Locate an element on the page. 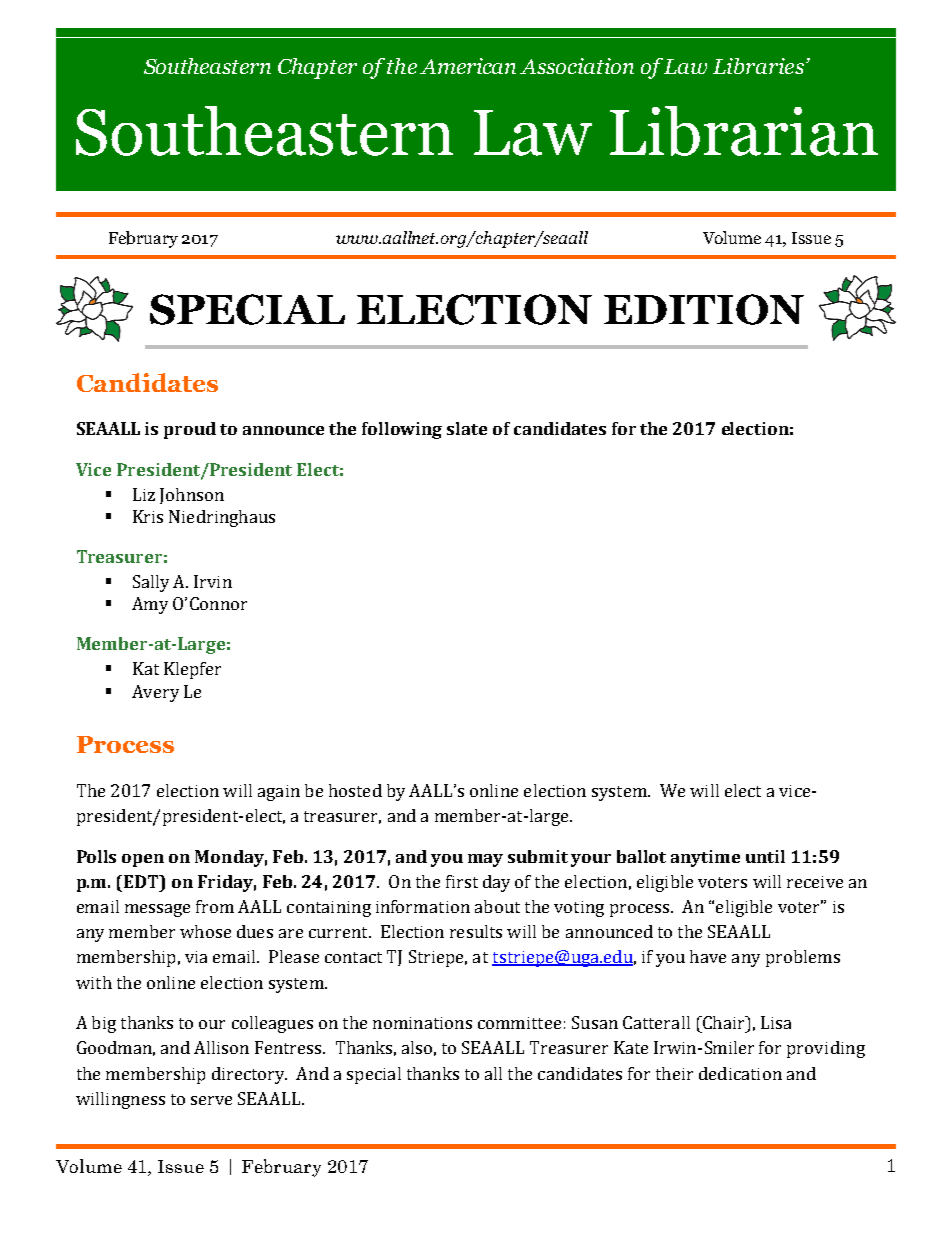 The height and width of the page is (1233, 952). Avery is located at coordinates (155, 693).
